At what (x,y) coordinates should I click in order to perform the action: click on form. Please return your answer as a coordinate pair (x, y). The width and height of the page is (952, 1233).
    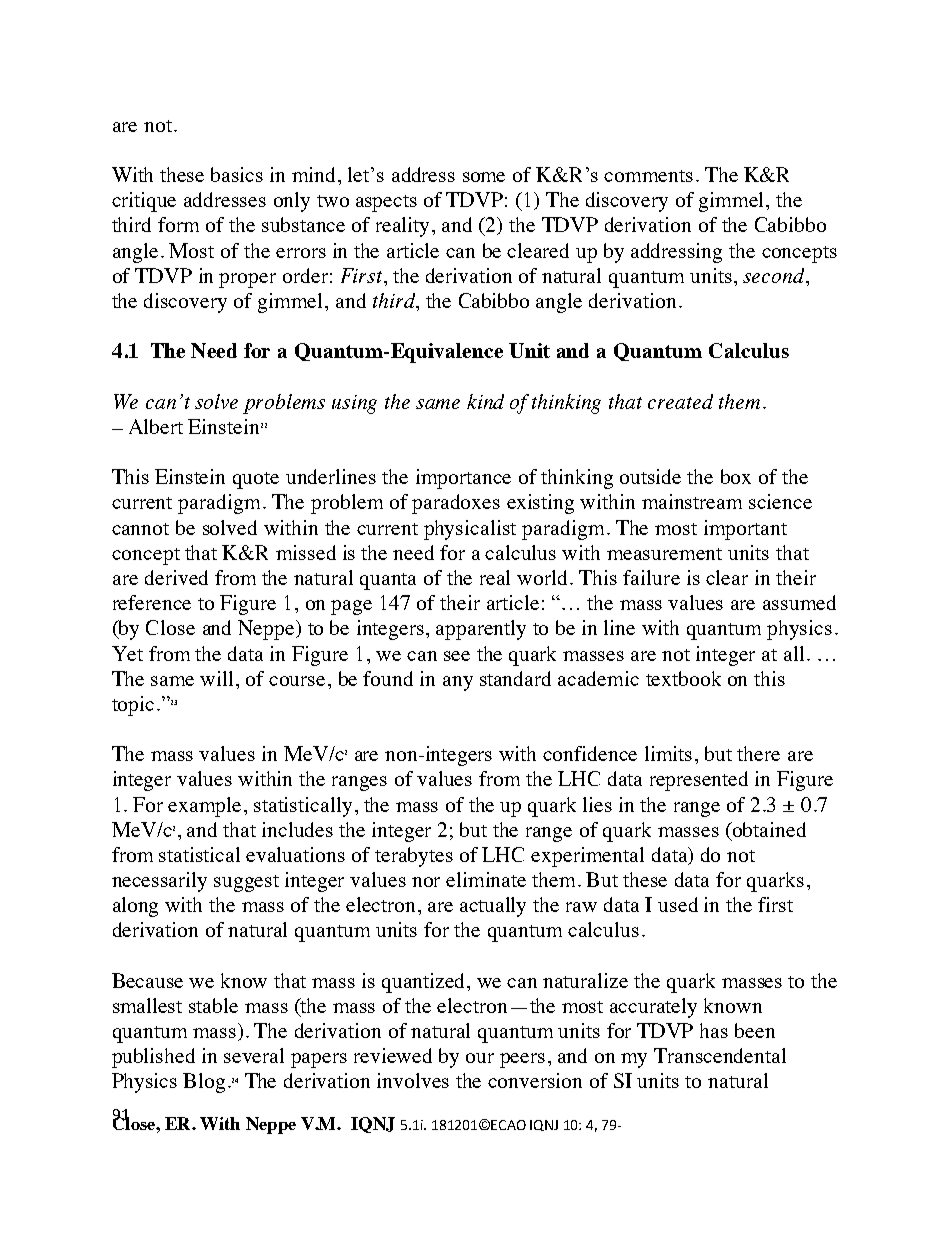
    Looking at the image, I should click on (178, 224).
